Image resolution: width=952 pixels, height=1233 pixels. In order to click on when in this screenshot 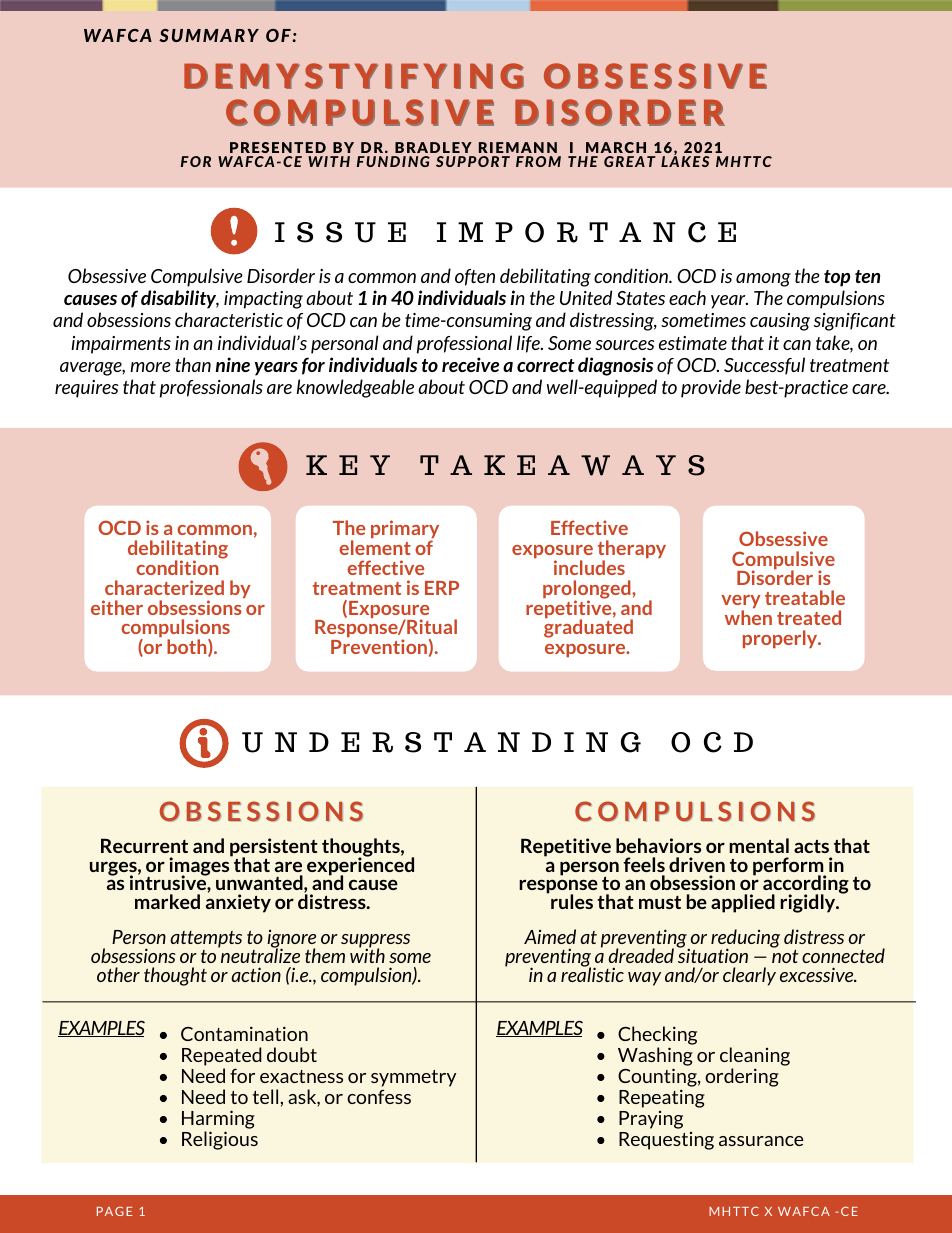, I will do `click(748, 617)`.
